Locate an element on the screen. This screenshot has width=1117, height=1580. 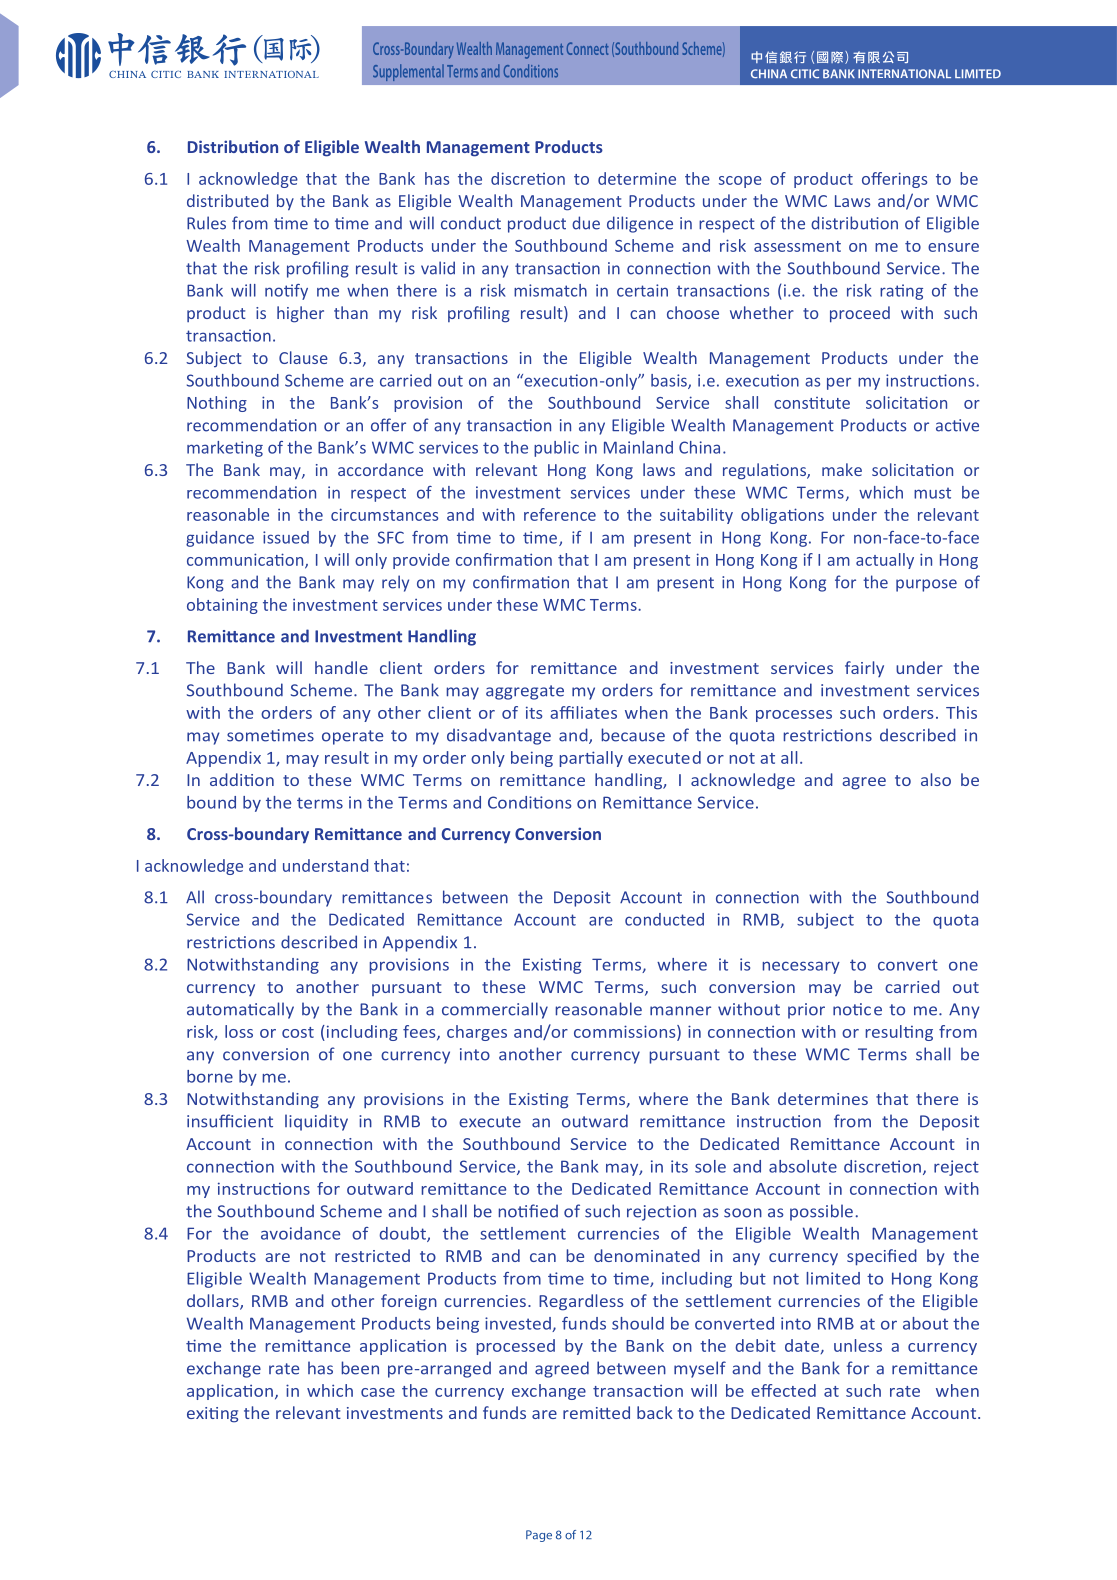
reference is located at coordinates (560, 514).
